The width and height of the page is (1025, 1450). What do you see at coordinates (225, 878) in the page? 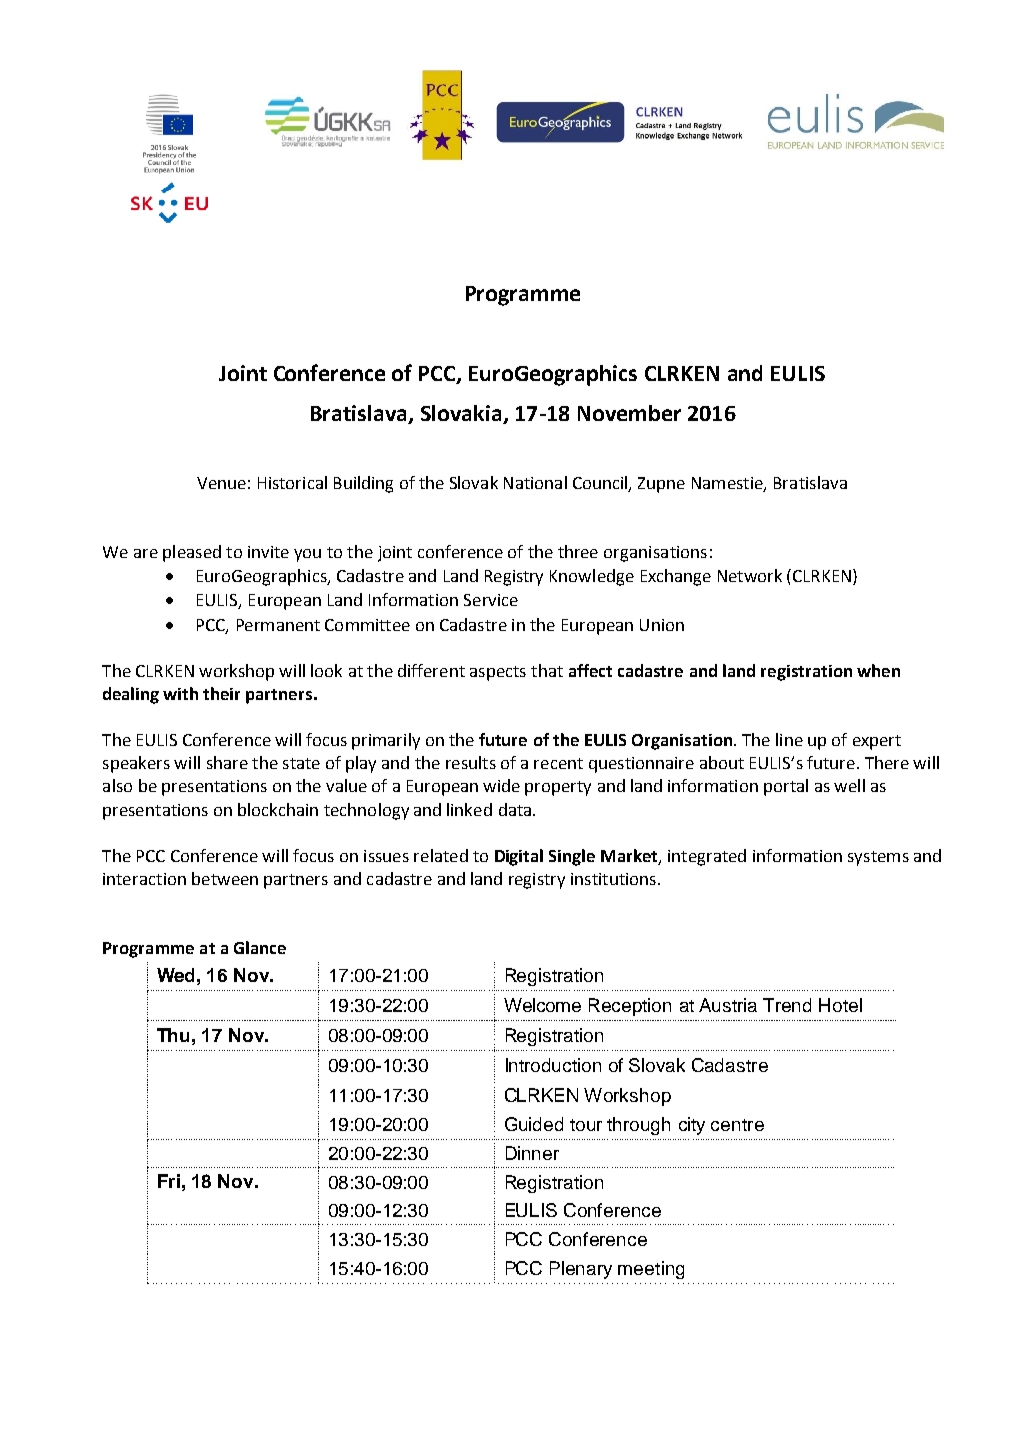
I see `between` at bounding box center [225, 878].
